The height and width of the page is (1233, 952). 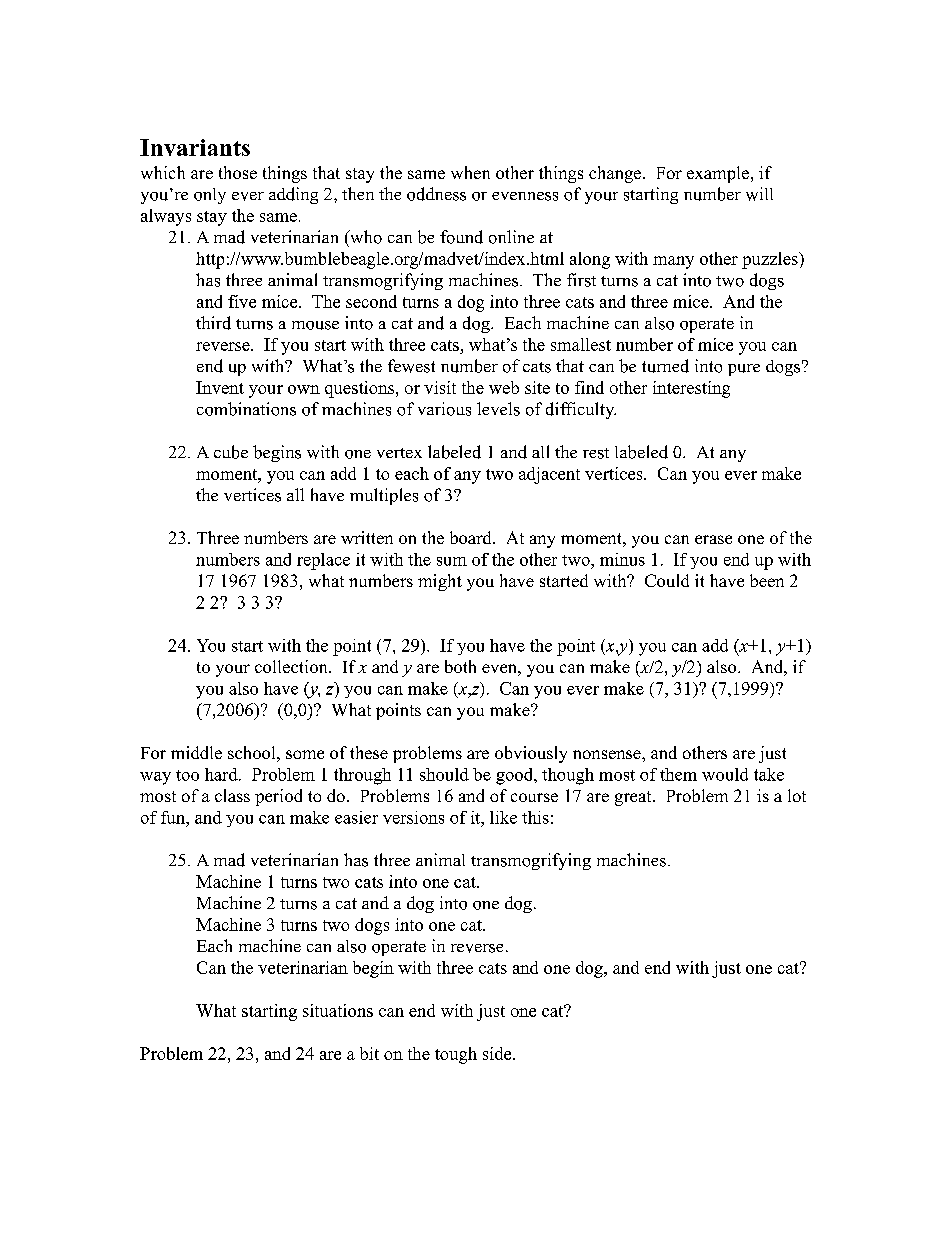 I want to click on been, so click(x=767, y=580).
